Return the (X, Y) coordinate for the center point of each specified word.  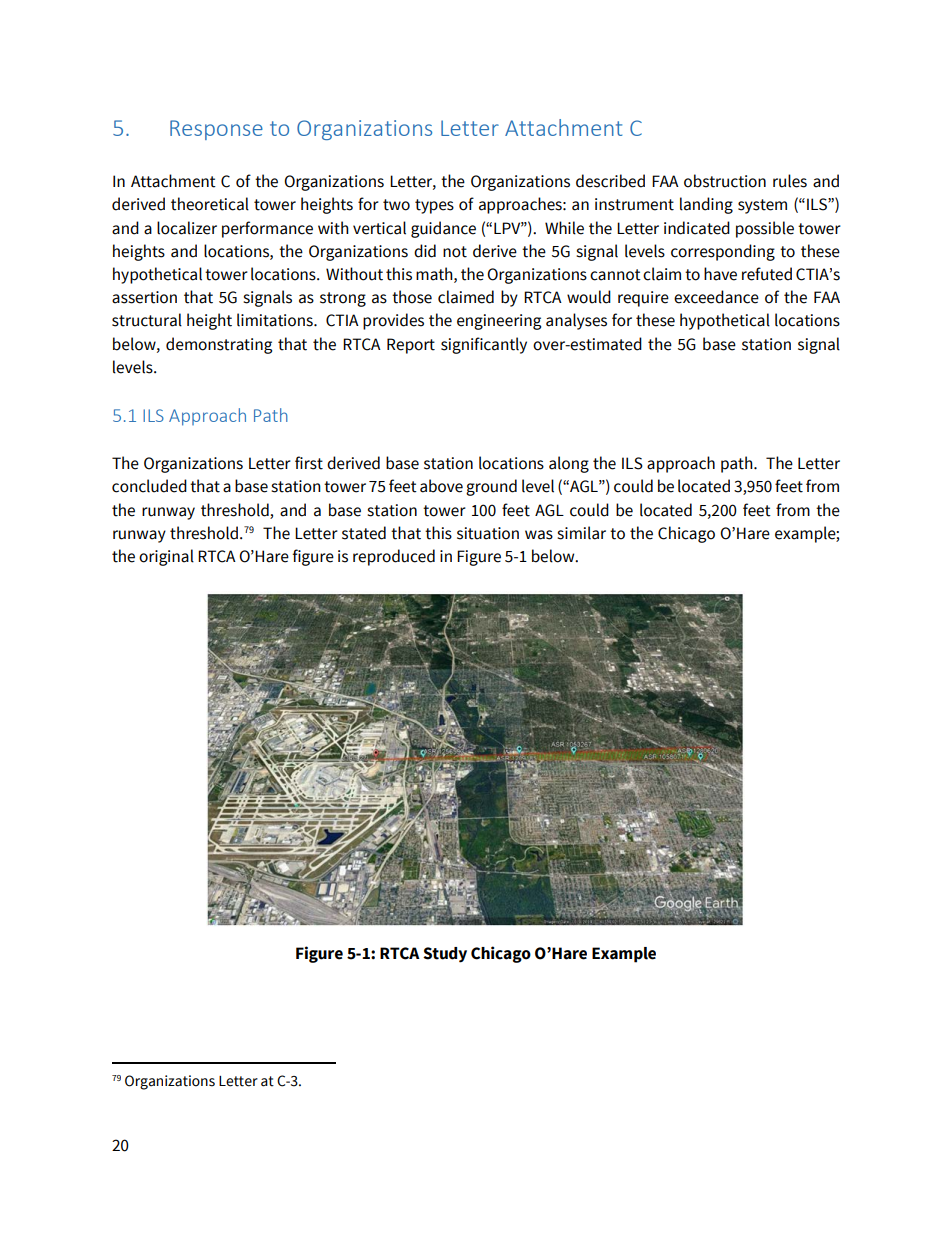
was (539, 535)
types (434, 206)
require (643, 299)
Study (445, 955)
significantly (484, 345)
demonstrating (219, 345)
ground (491, 487)
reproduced (394, 557)
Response (216, 130)
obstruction (725, 181)
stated (364, 533)
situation (488, 533)
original (166, 557)
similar (581, 533)
